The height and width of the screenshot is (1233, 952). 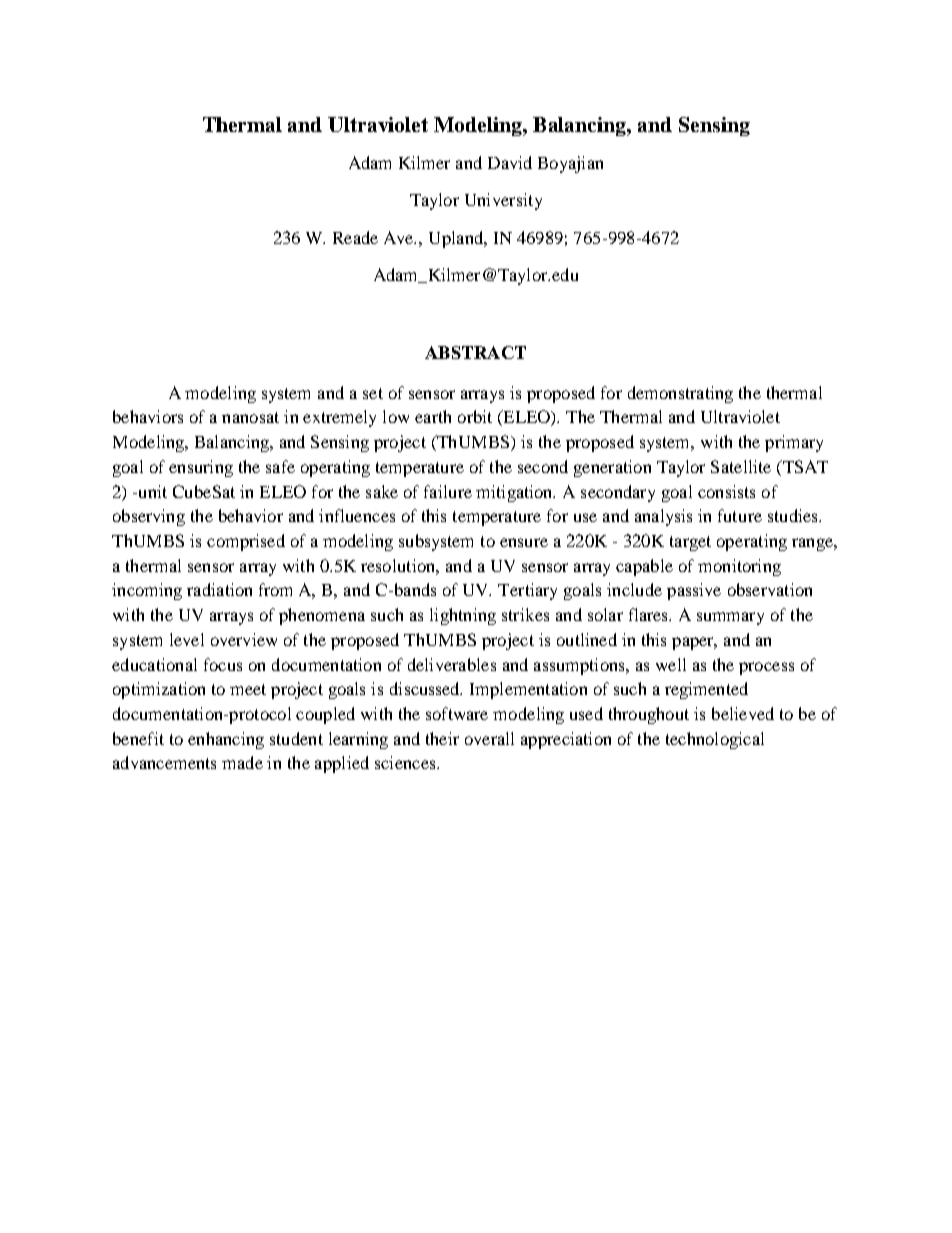 I want to click on overall, so click(x=489, y=738).
